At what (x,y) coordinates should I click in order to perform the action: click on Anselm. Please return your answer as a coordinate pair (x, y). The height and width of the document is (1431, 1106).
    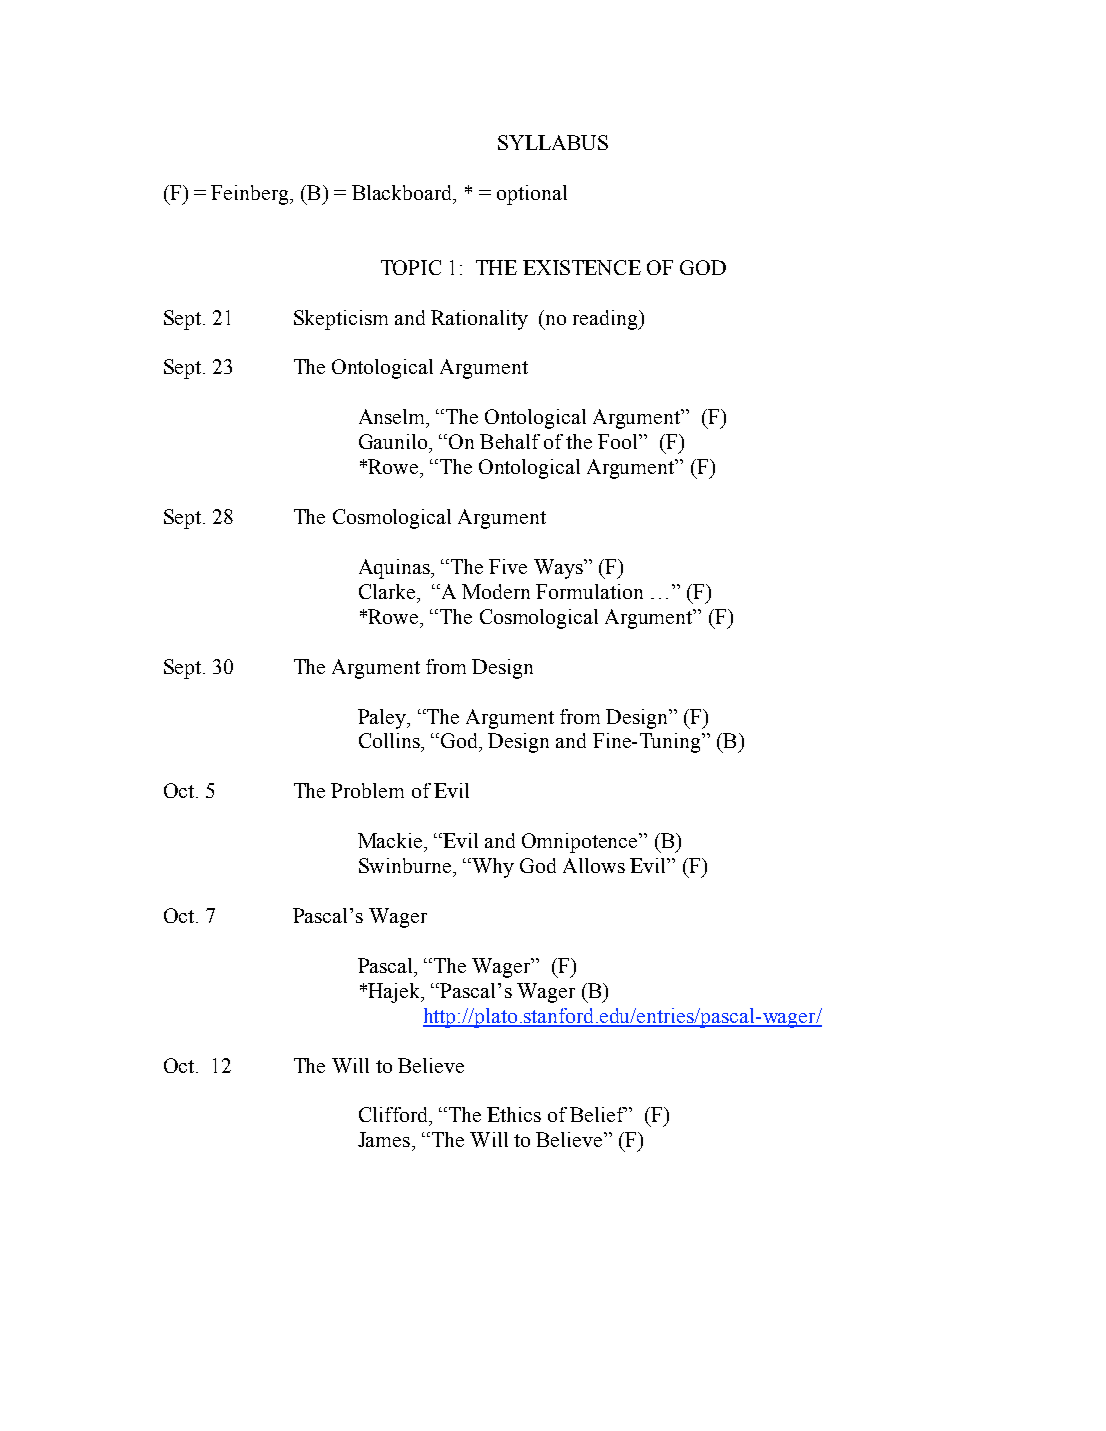
    Looking at the image, I should click on (393, 418).
